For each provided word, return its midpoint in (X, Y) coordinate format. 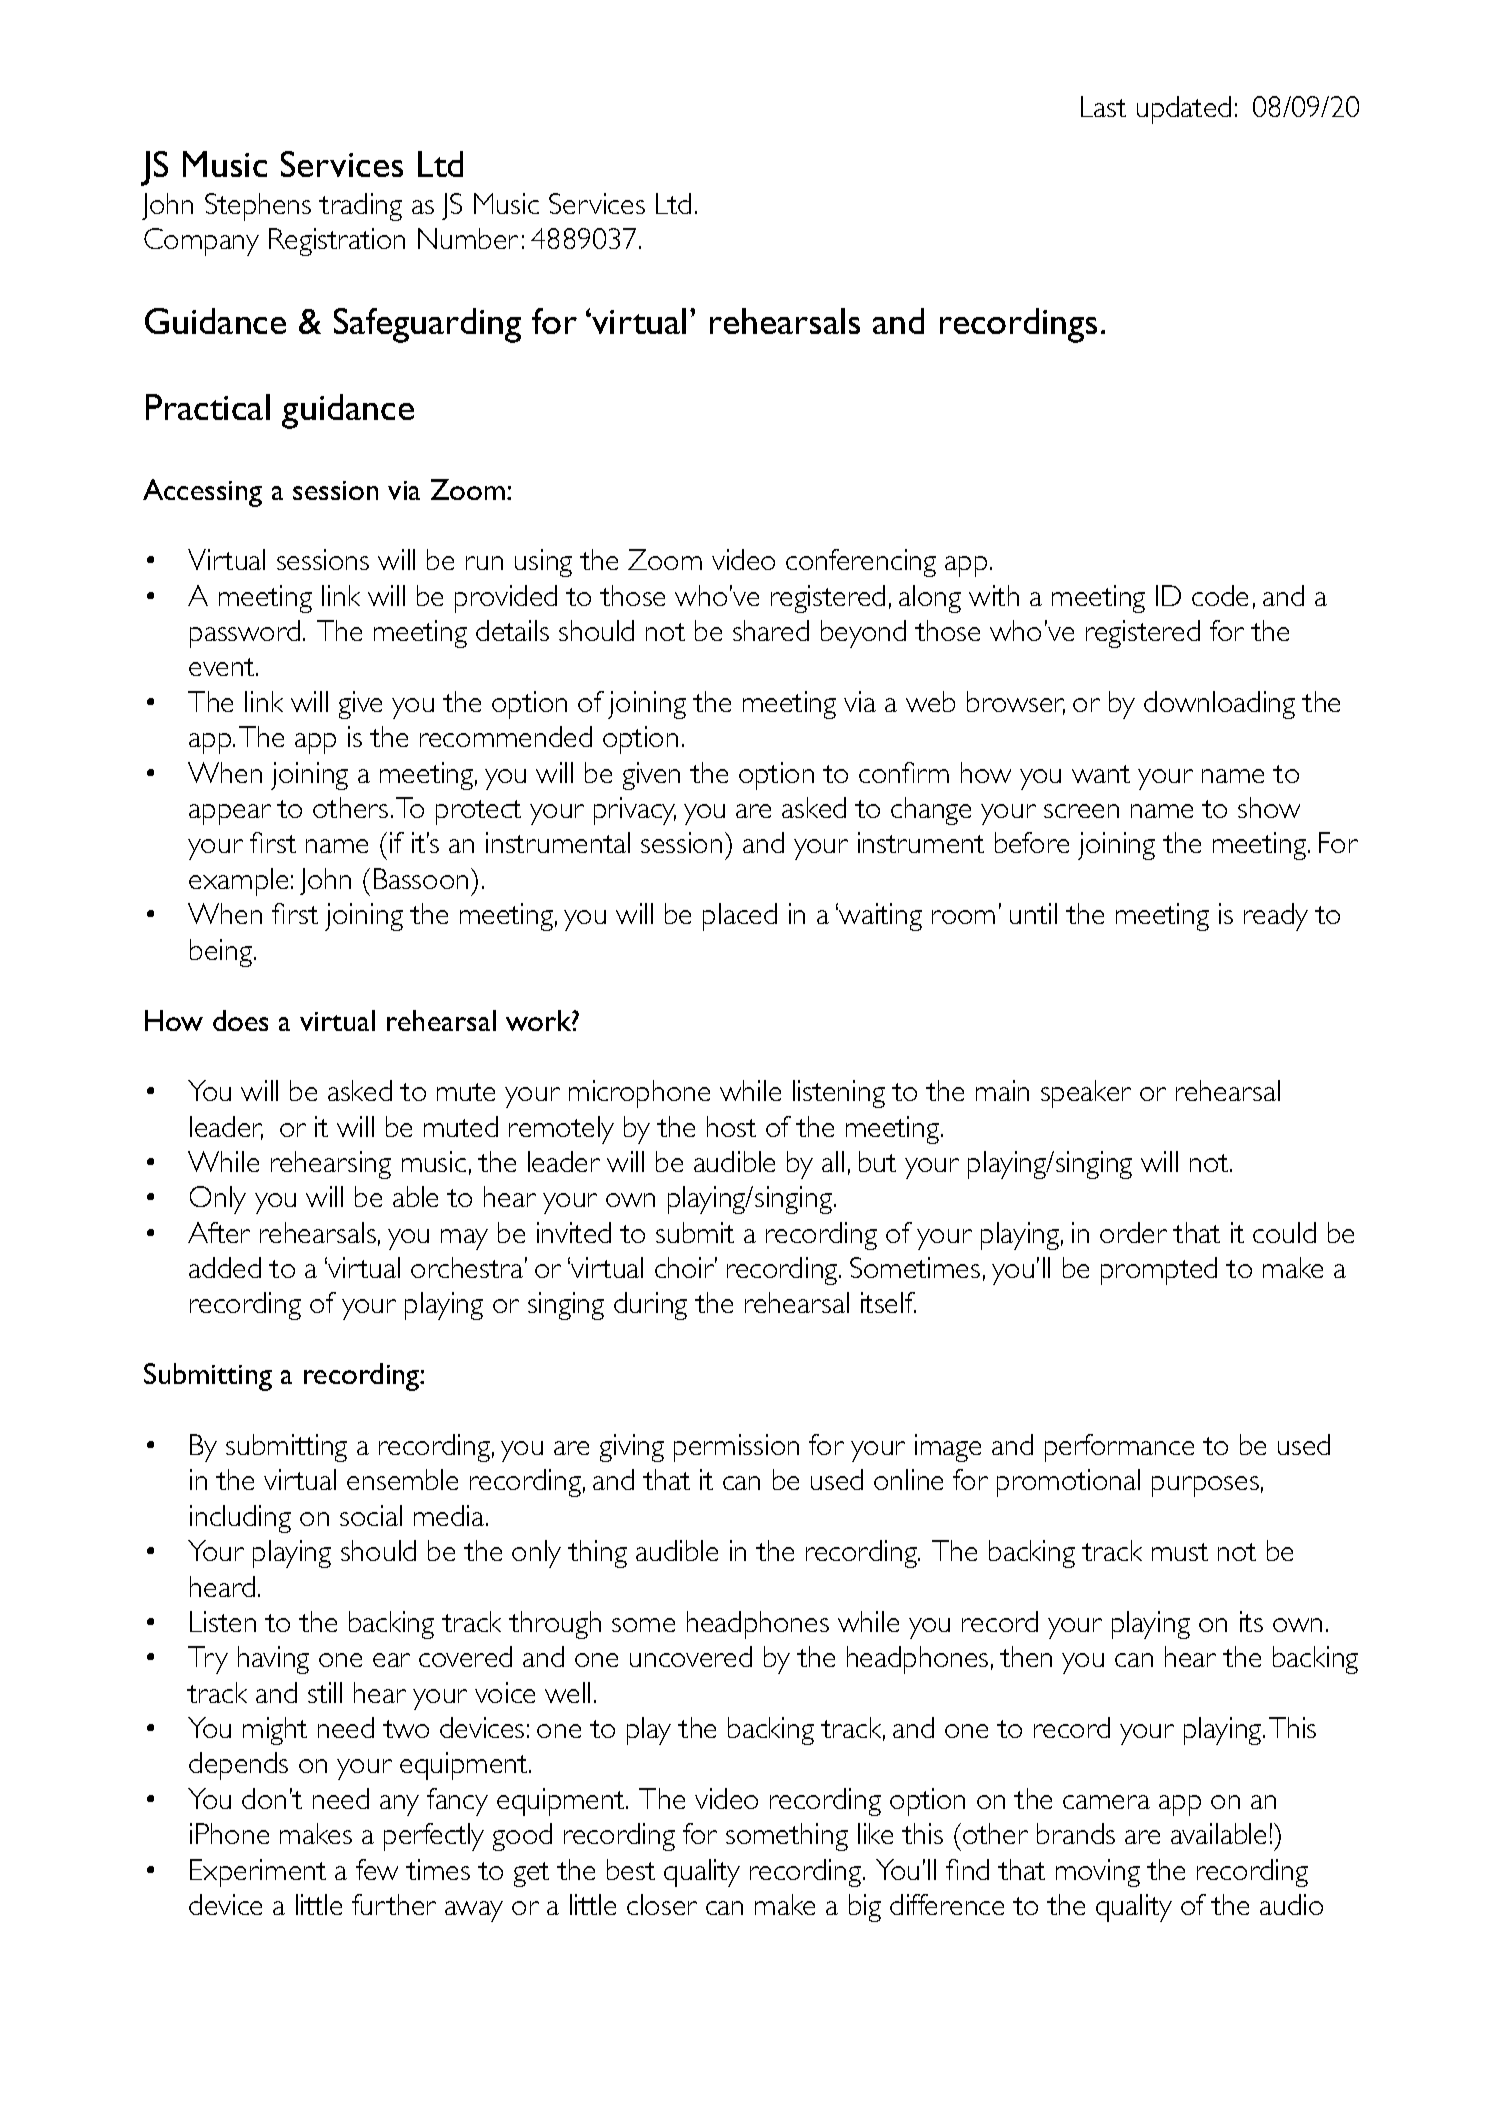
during (650, 1306)
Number (468, 238)
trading (360, 207)
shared (771, 630)
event (223, 667)
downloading (1219, 705)
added (225, 1267)
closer (662, 1904)
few (377, 1869)
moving (1098, 1873)
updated (1184, 110)
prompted (1159, 1271)
